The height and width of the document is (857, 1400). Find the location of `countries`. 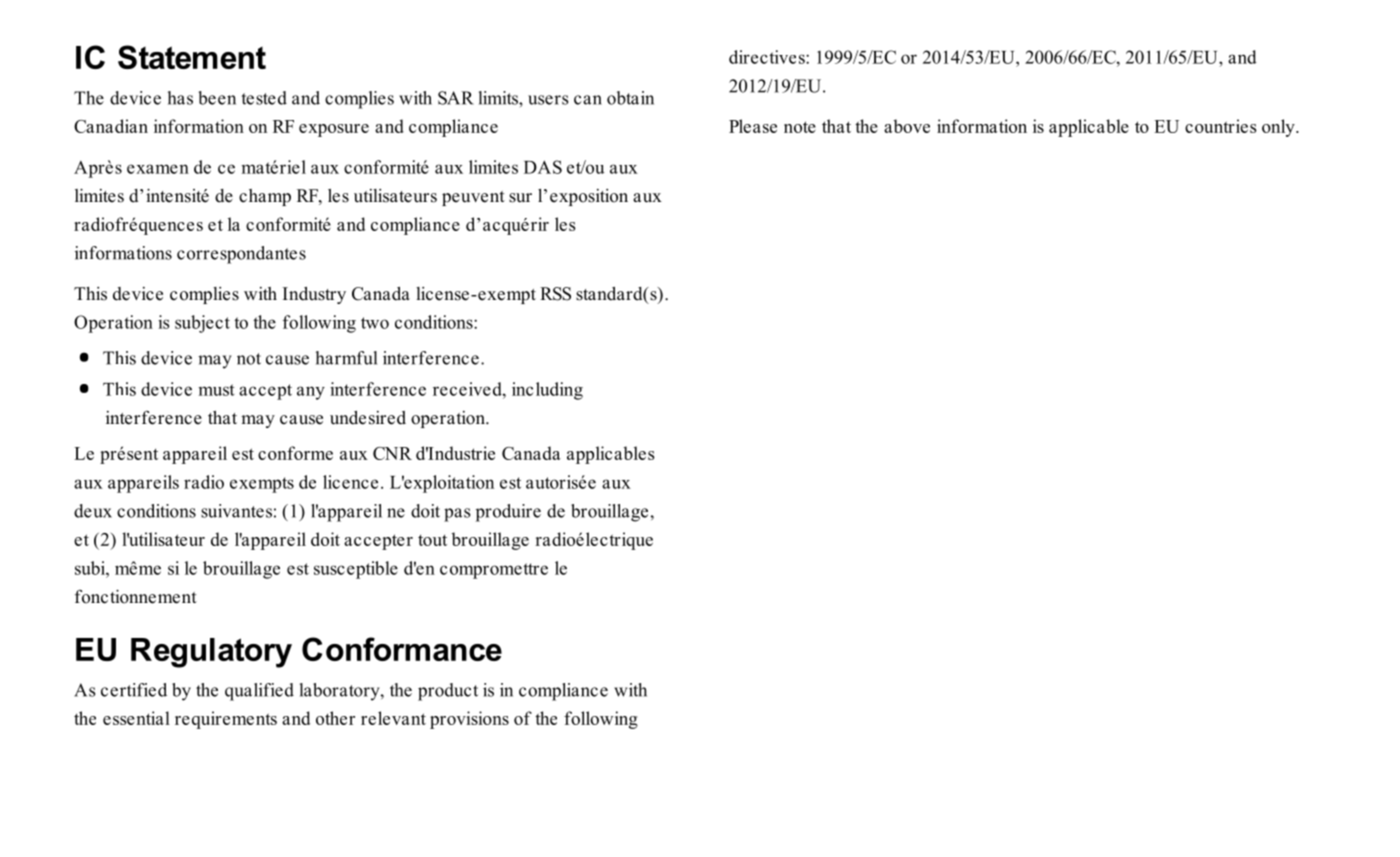

countries is located at coordinates (1221, 126).
